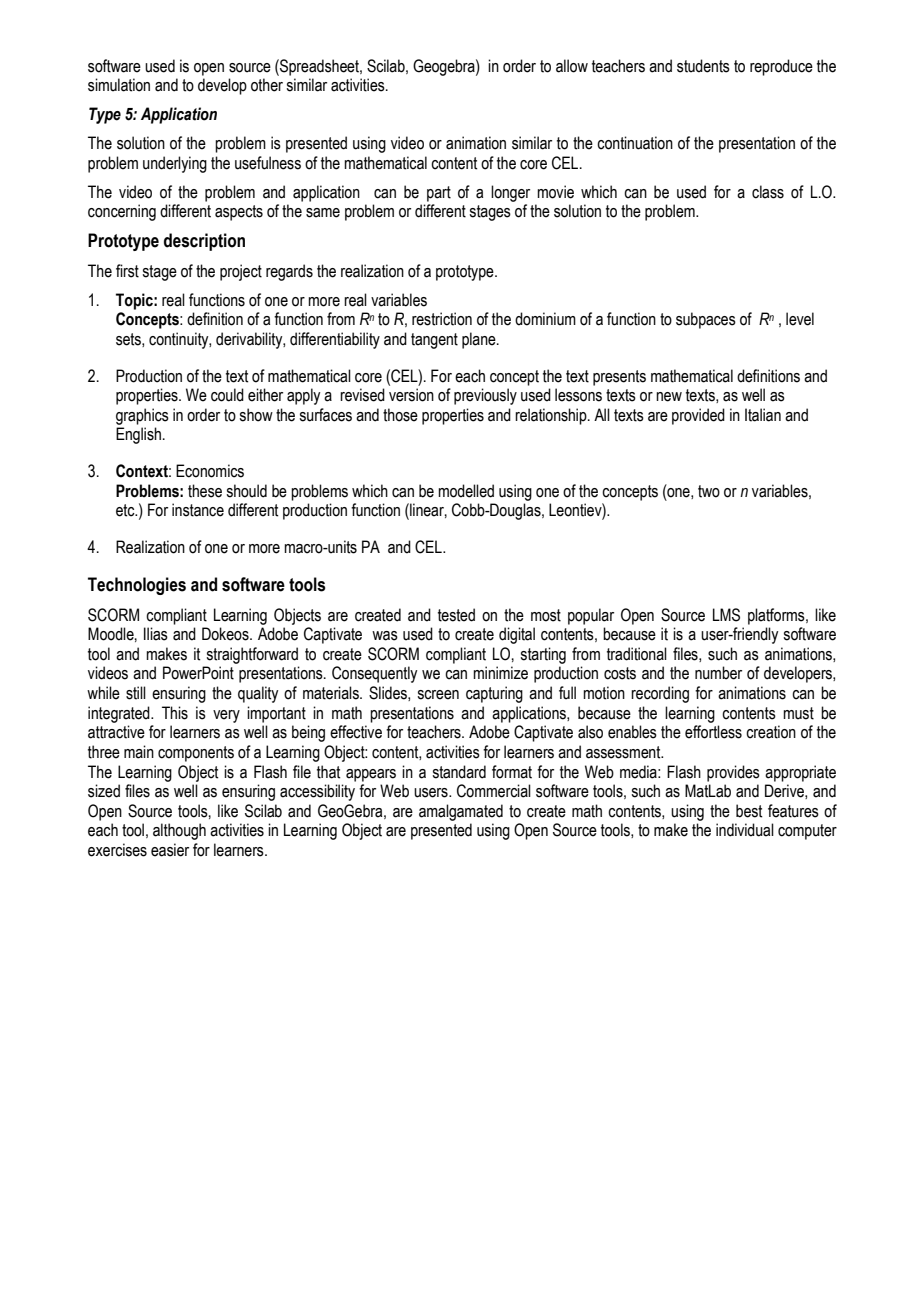  What do you see at coordinates (456, 615) in the document?
I see `tested` at bounding box center [456, 615].
